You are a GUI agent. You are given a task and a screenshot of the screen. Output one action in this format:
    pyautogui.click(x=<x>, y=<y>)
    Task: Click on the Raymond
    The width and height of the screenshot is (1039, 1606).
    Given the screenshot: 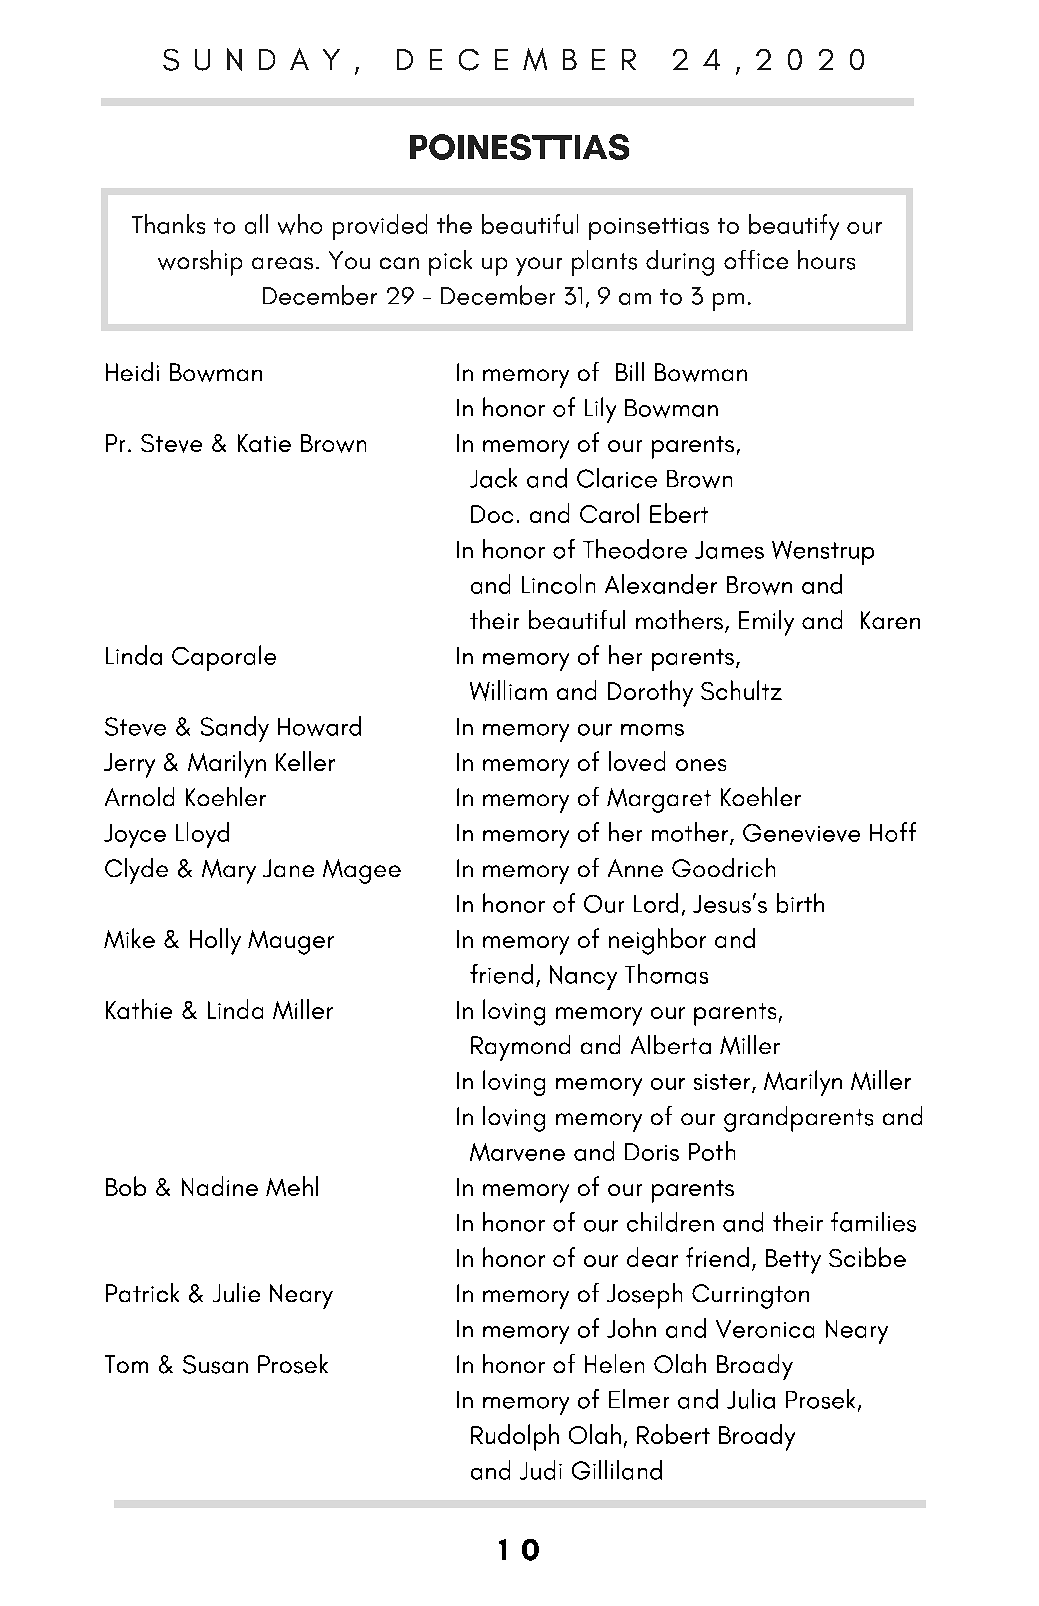 What is the action you would take?
    pyautogui.click(x=520, y=1048)
